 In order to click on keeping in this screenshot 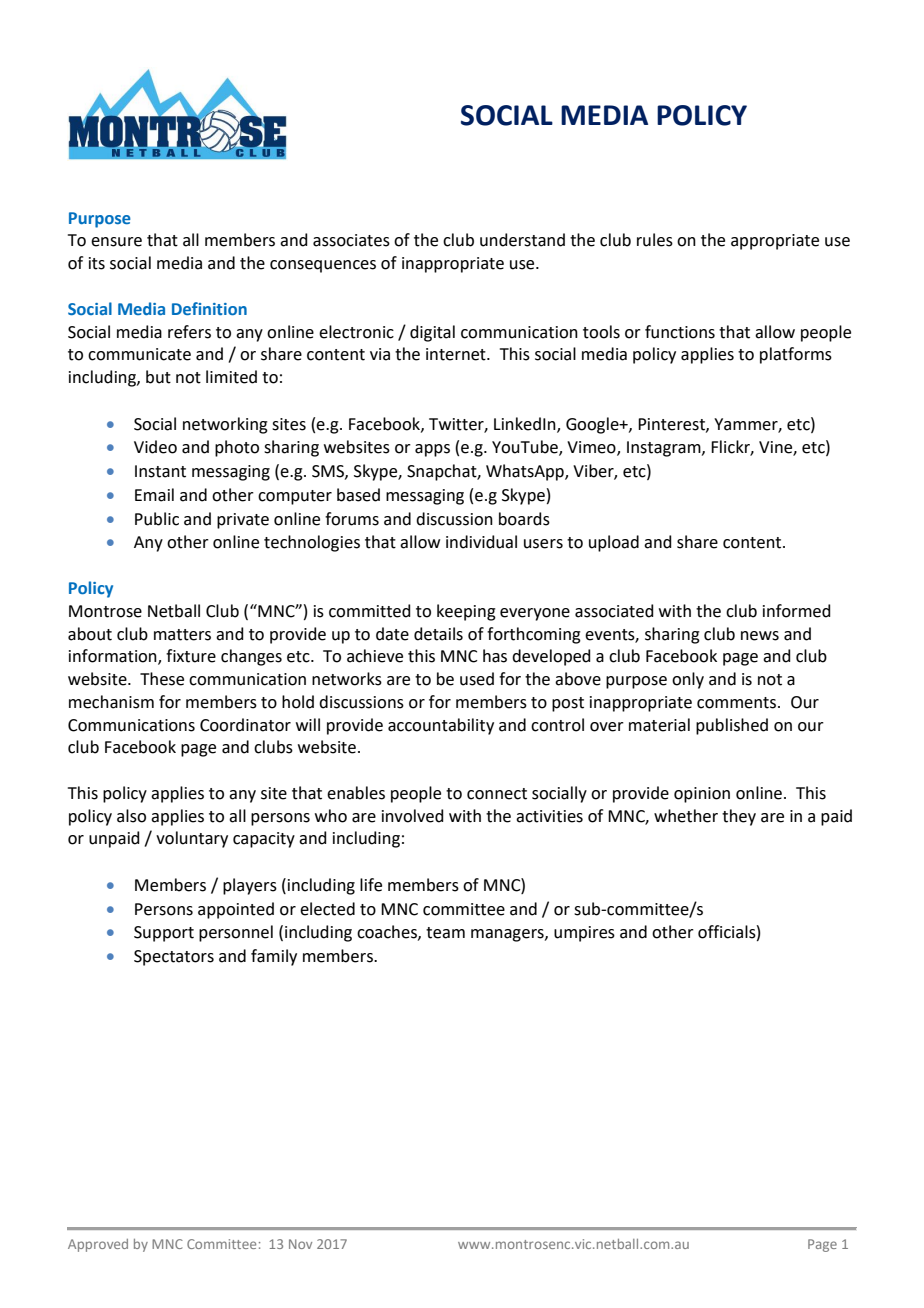, I will do `click(466, 612)`.
